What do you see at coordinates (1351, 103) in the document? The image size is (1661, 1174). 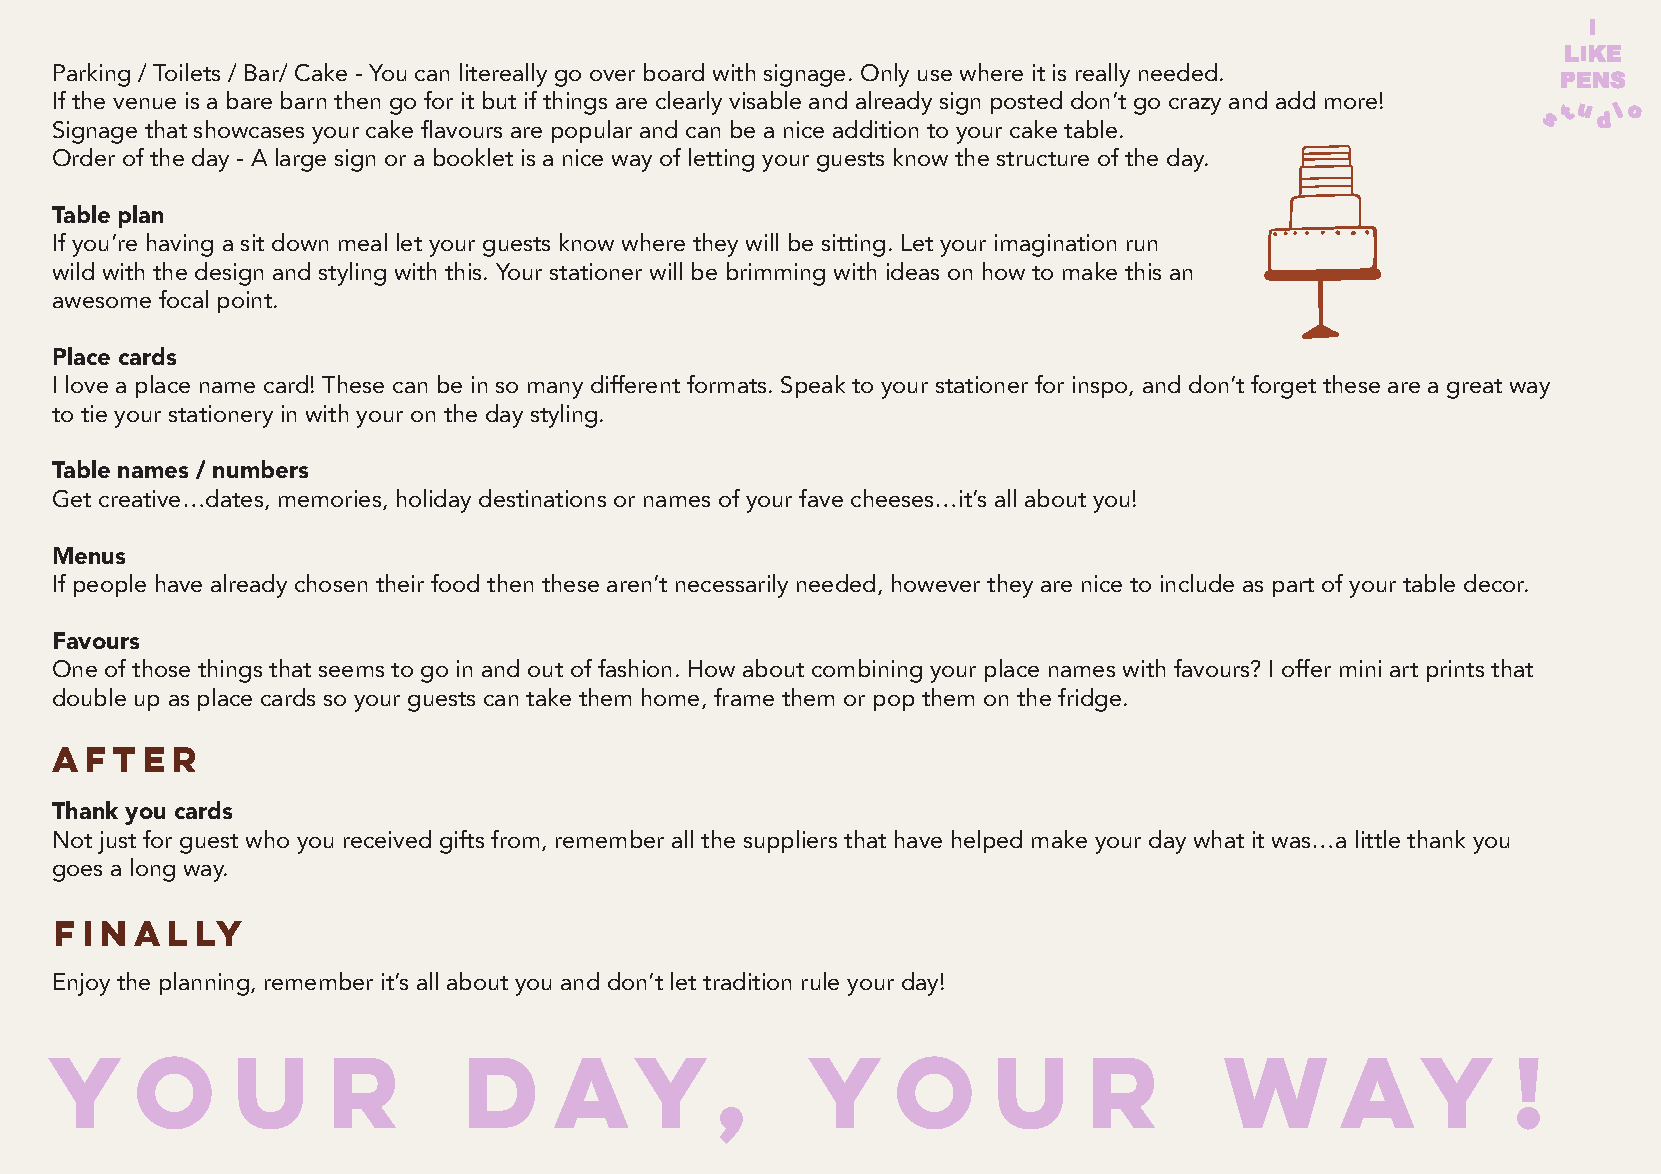 I see `more` at bounding box center [1351, 103].
